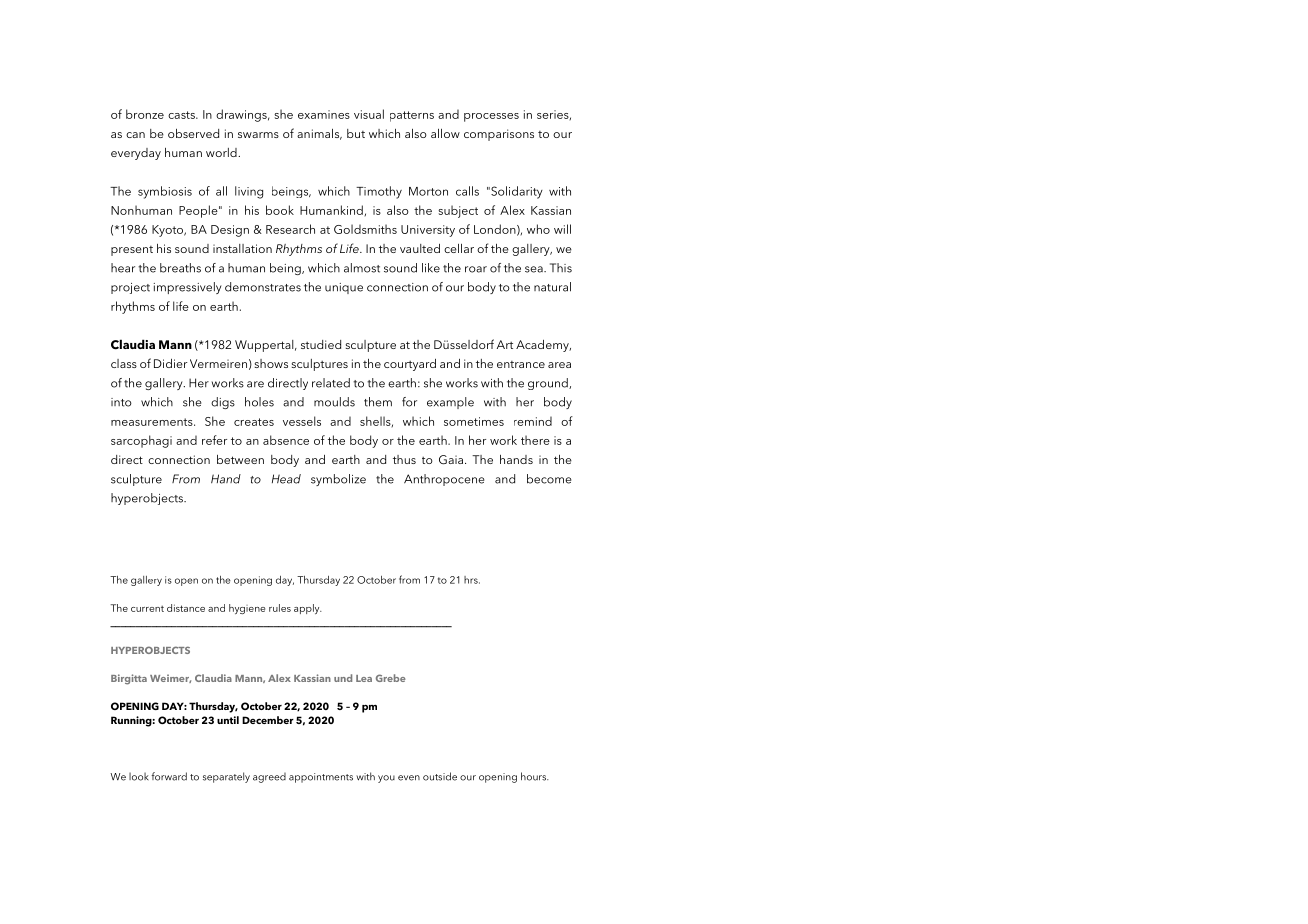 The image size is (1308, 924). I want to click on but, so click(356, 133).
